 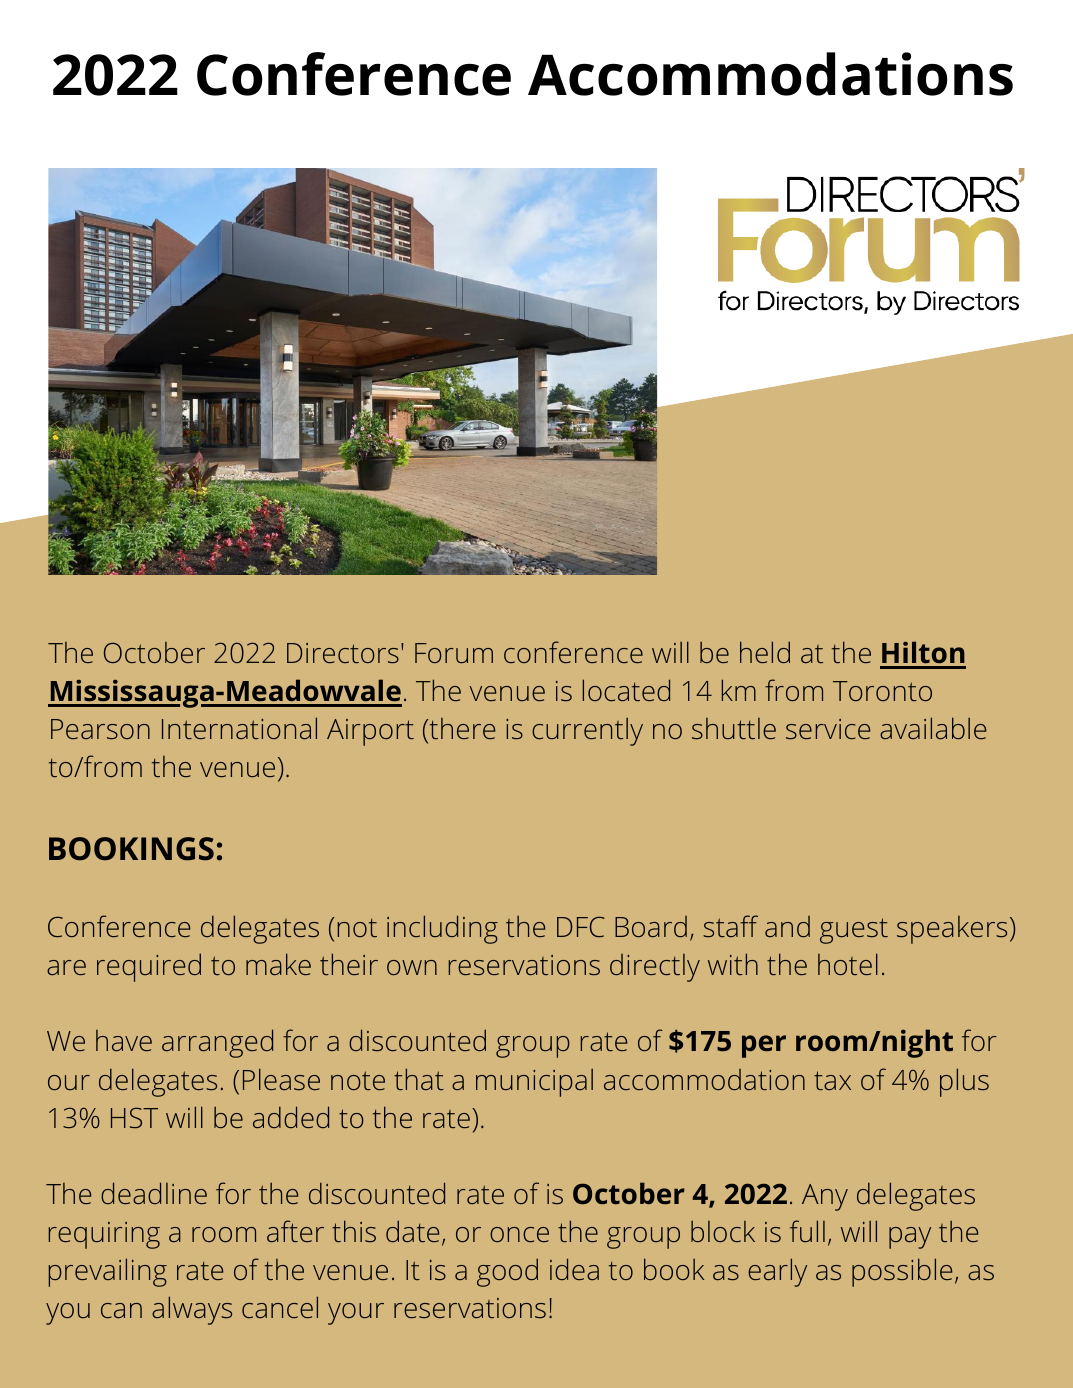 What do you see at coordinates (854, 931) in the screenshot?
I see `guest` at bounding box center [854, 931].
